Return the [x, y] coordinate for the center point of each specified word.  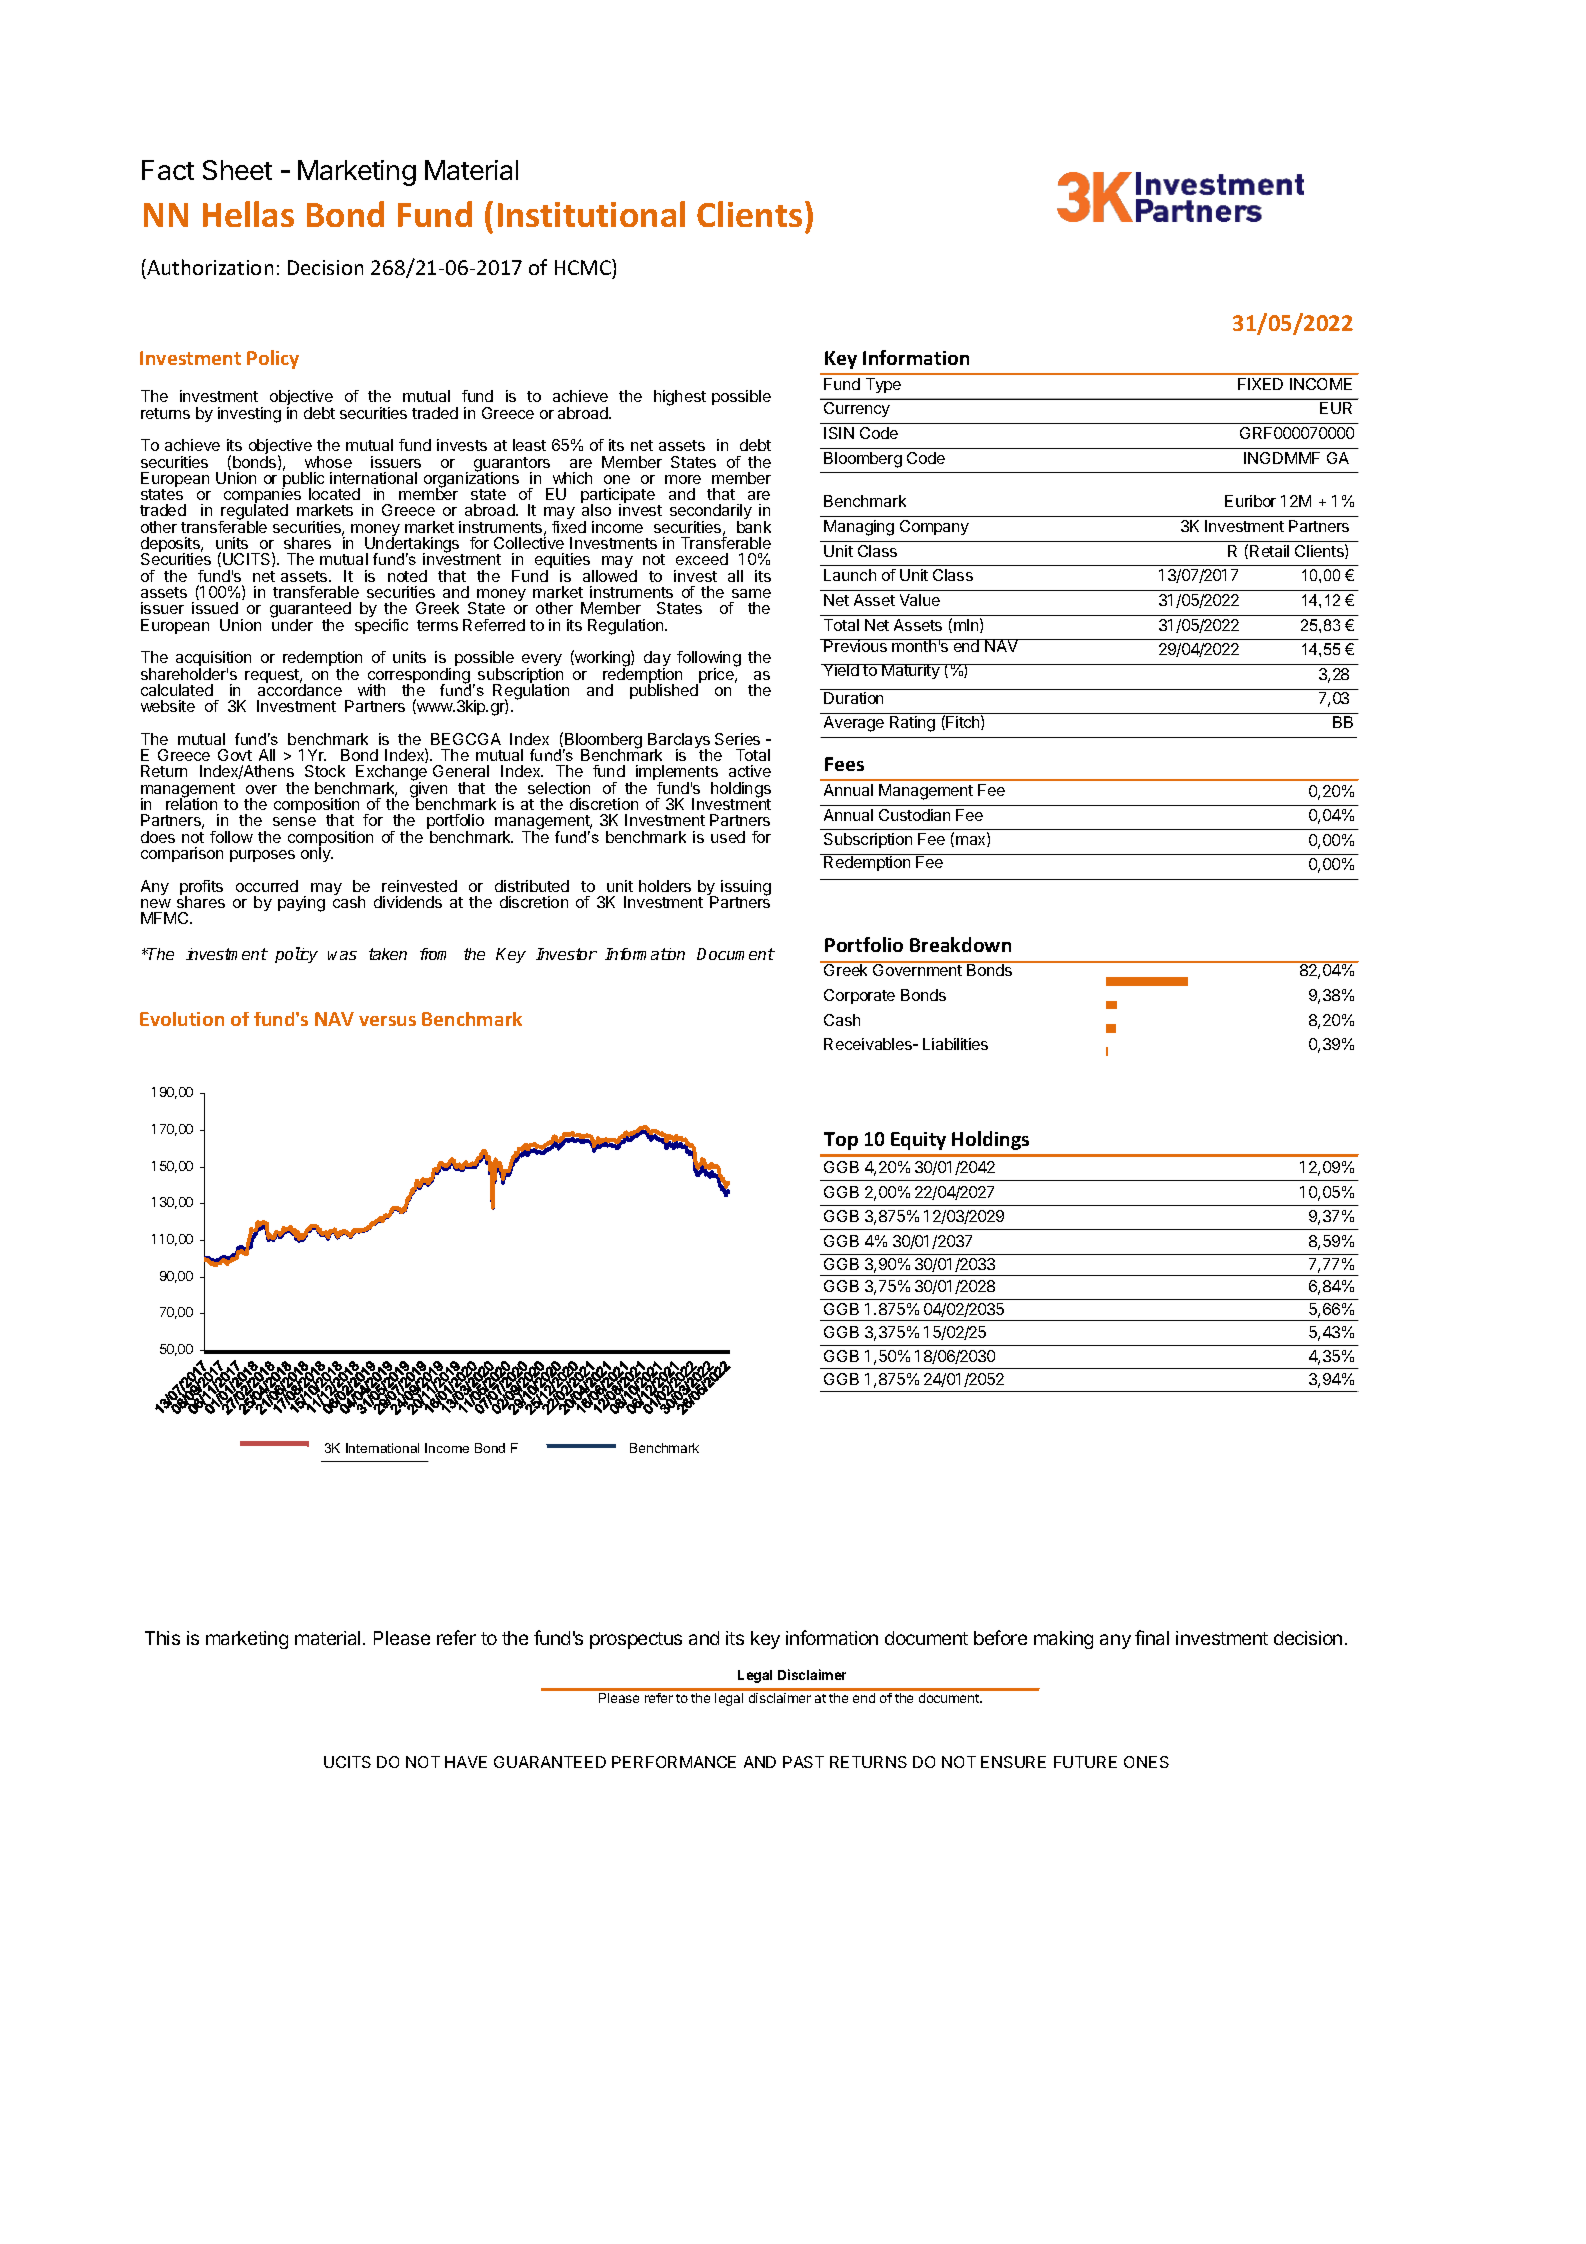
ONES [1146, 1762]
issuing [746, 889]
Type [883, 385]
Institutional [591, 214]
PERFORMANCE [674, 1762]
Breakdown [960, 944]
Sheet [237, 170]
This [162, 1638]
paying [301, 904]
